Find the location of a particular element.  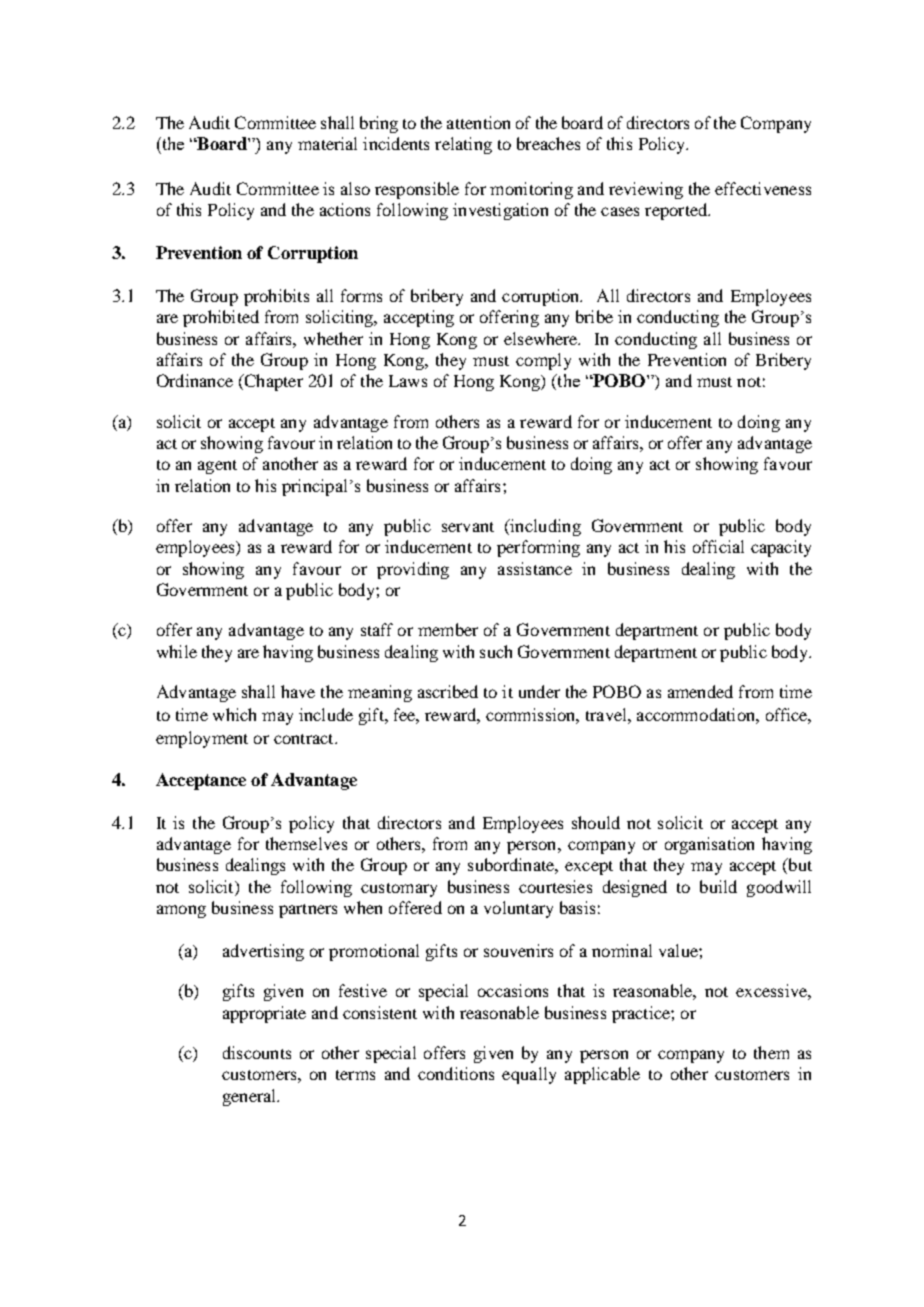

official is located at coordinates (718, 546).
